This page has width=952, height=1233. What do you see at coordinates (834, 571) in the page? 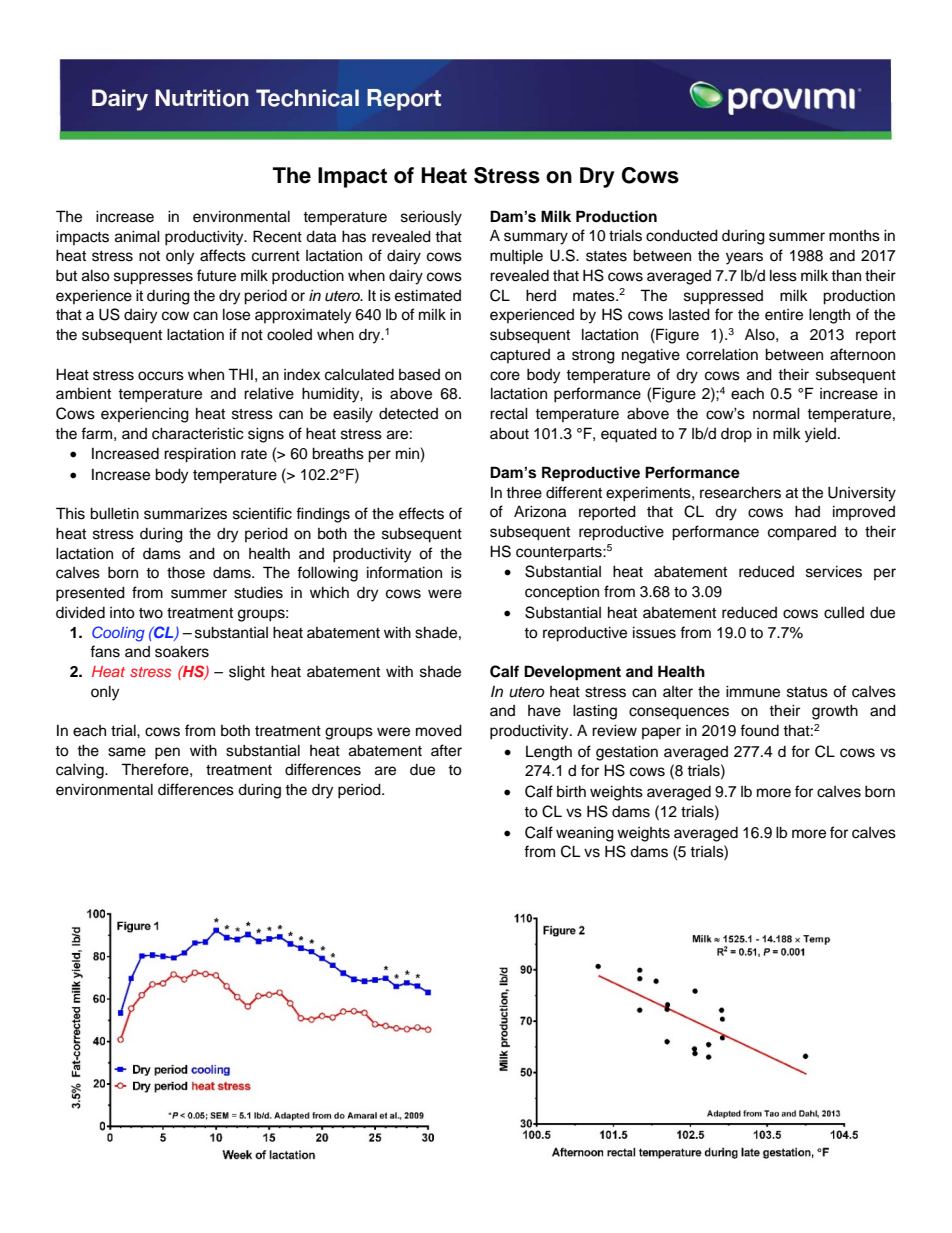
I see `services` at bounding box center [834, 571].
